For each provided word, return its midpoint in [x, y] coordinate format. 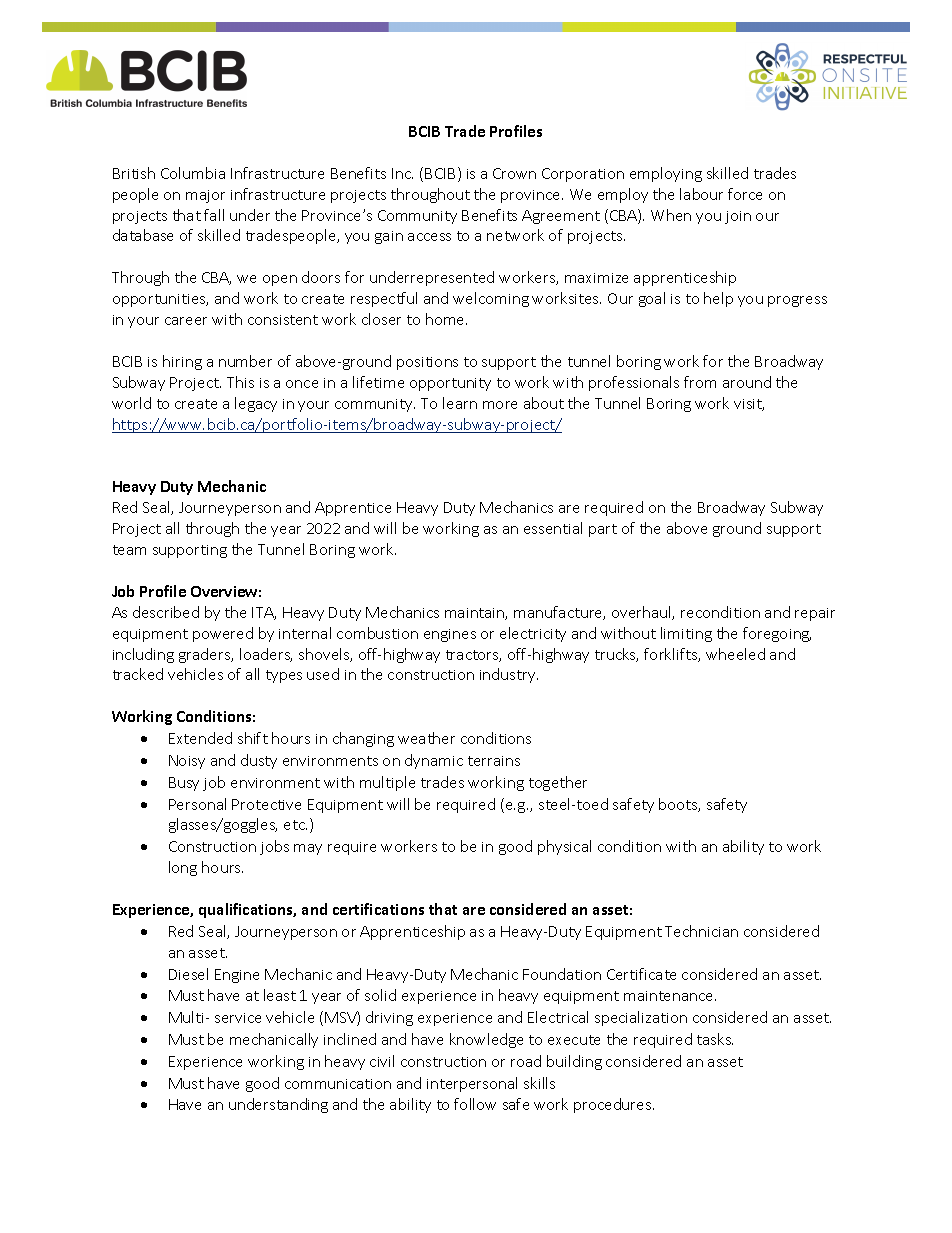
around [747, 382]
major [205, 196]
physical [564, 847]
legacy [256, 404]
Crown [514, 173]
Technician [701, 931]
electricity [533, 634]
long [183, 868]
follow [475, 1104]
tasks [715, 1039]
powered [223, 634]
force [745, 194]
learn [460, 403]
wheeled [735, 654]
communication [338, 1084]
